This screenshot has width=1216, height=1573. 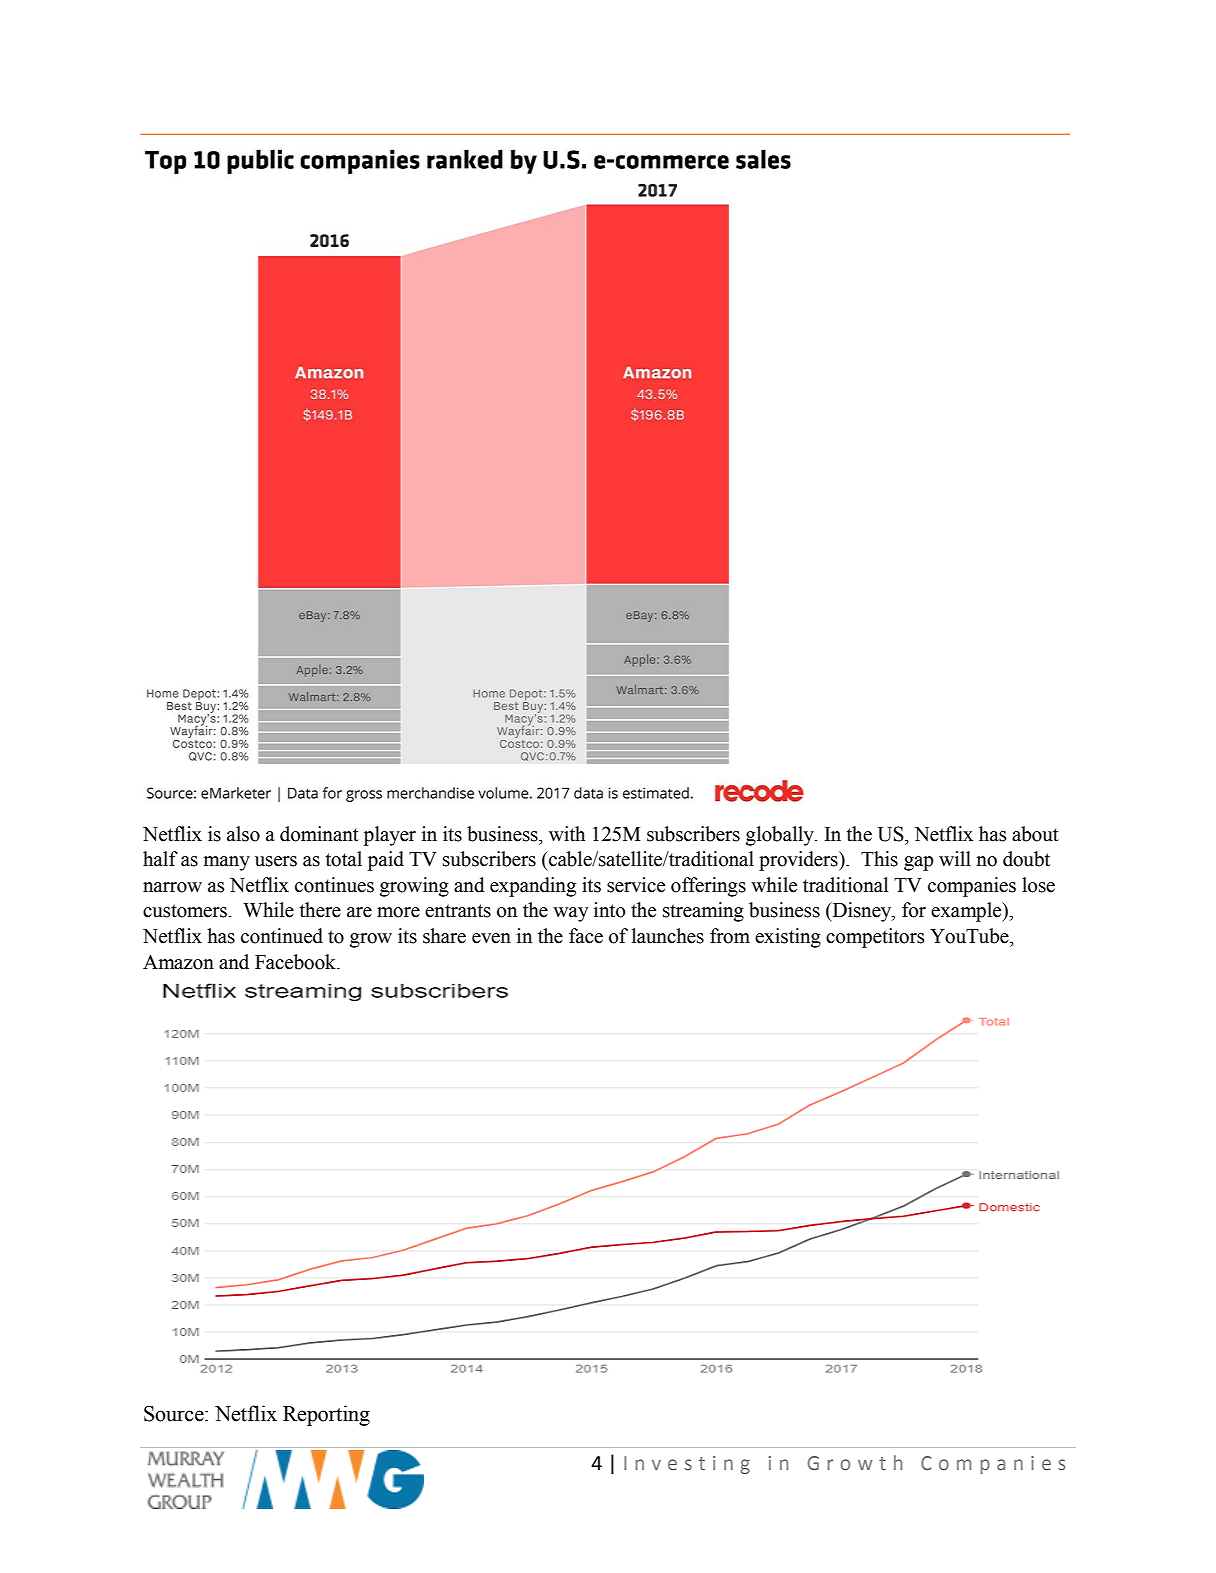 I want to click on users, so click(x=276, y=861).
